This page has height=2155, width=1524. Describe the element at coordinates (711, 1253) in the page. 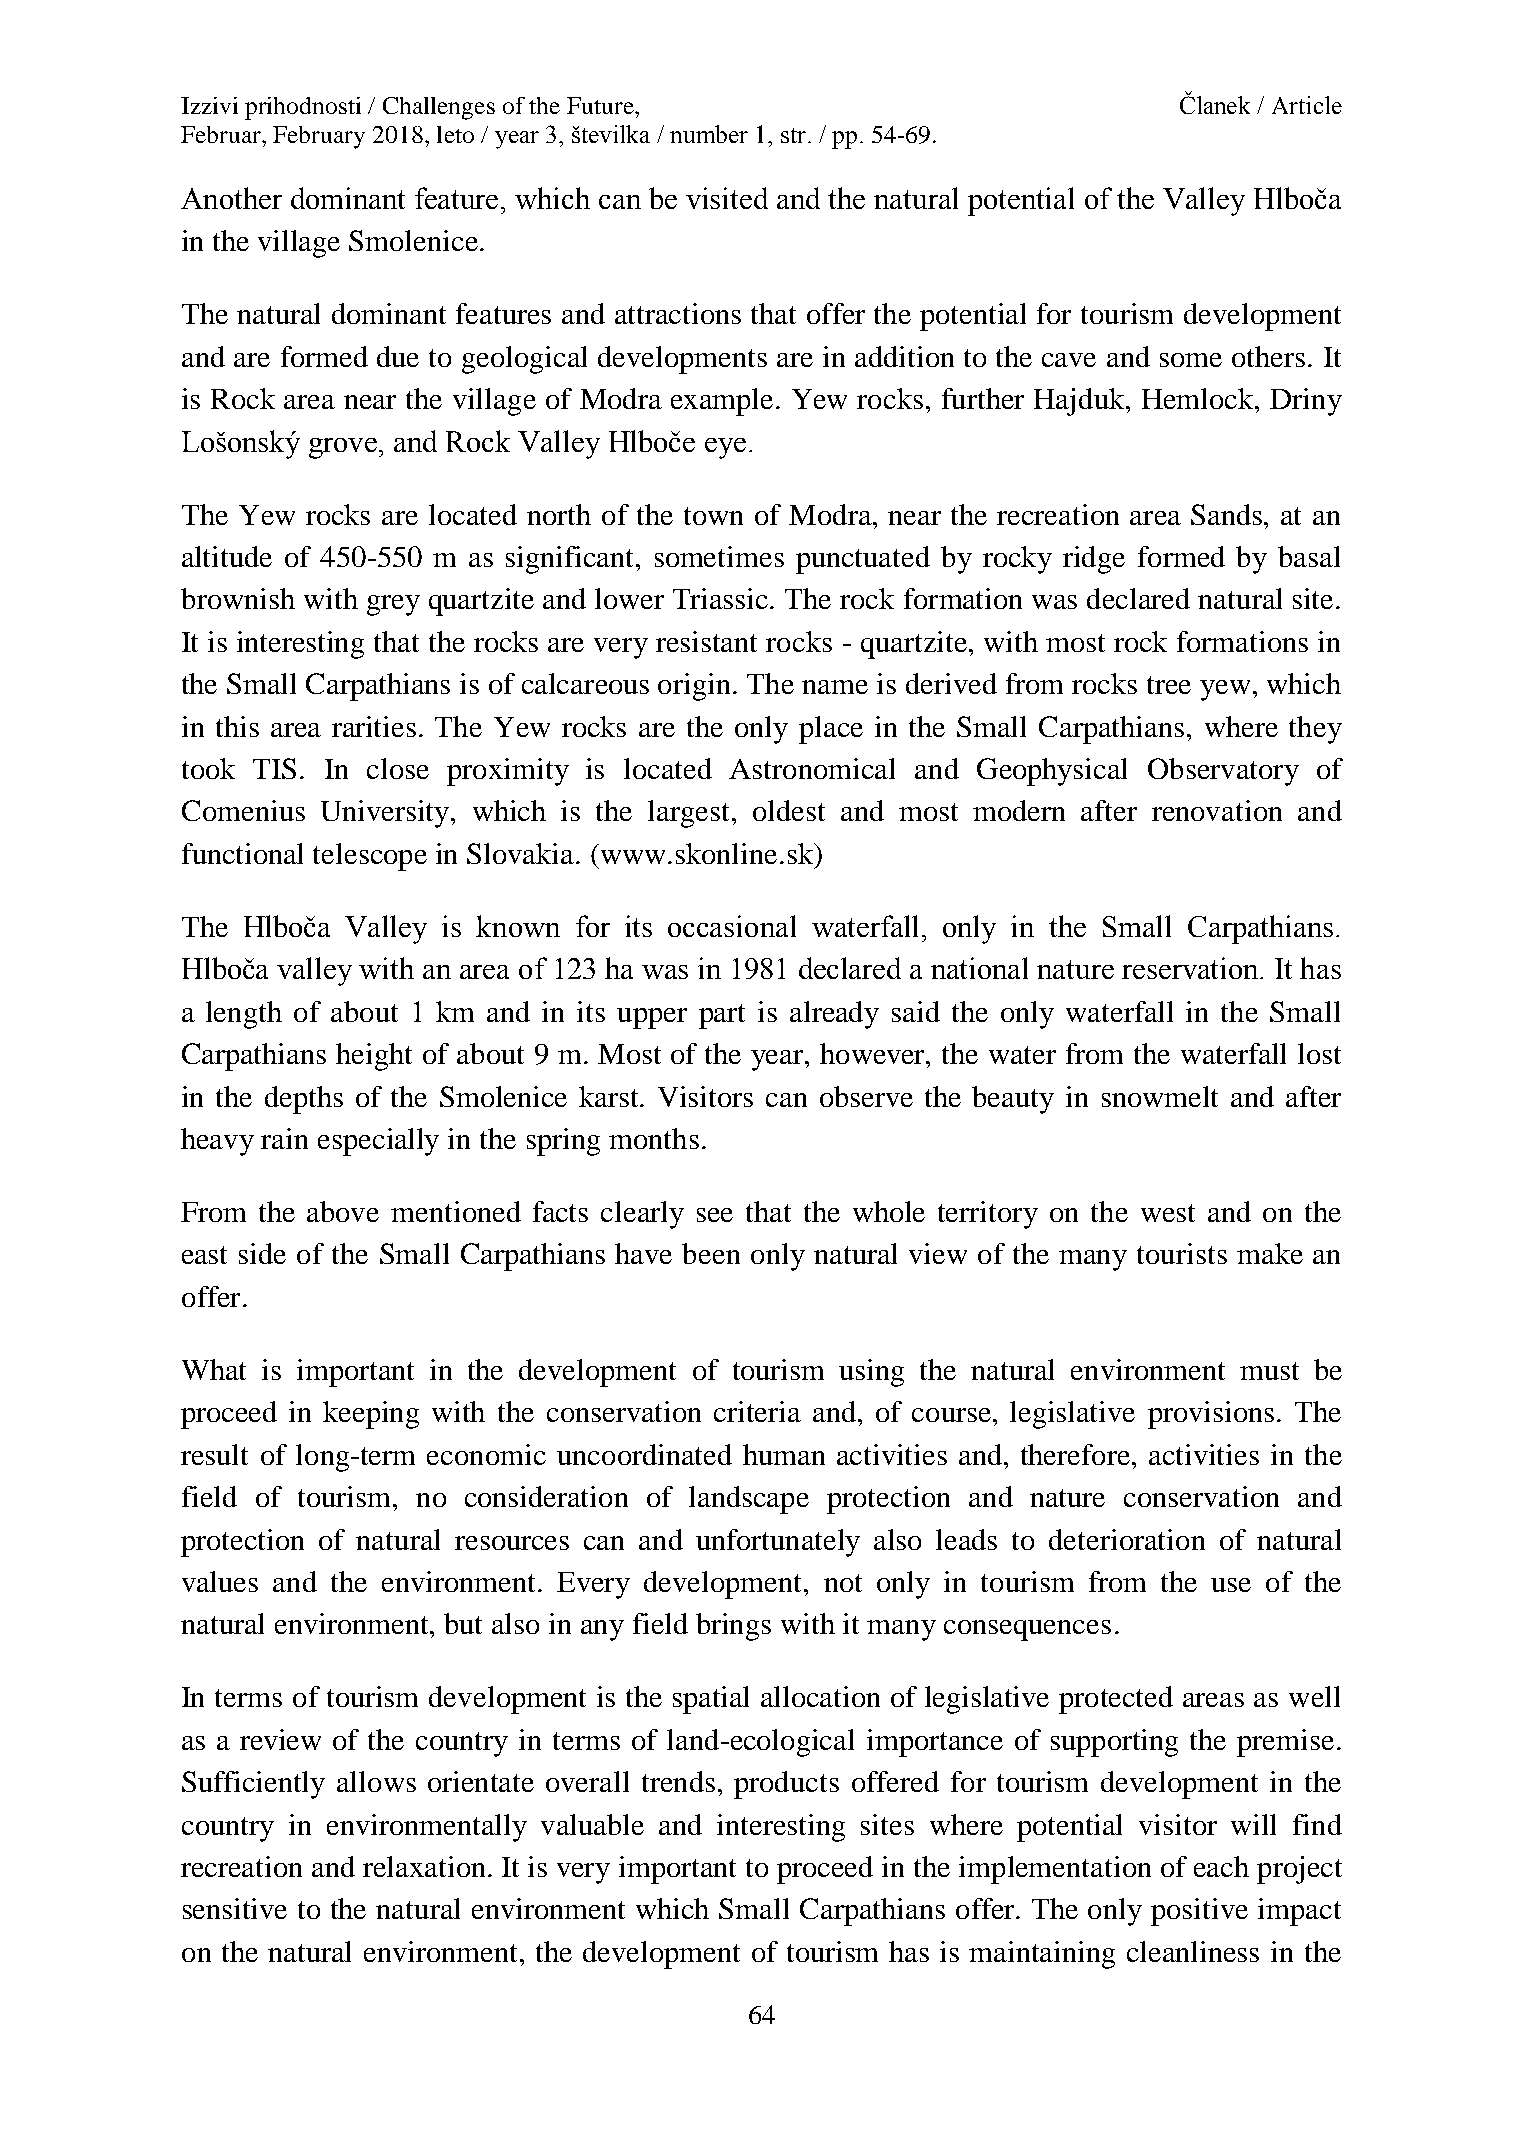

I see `been` at that location.
